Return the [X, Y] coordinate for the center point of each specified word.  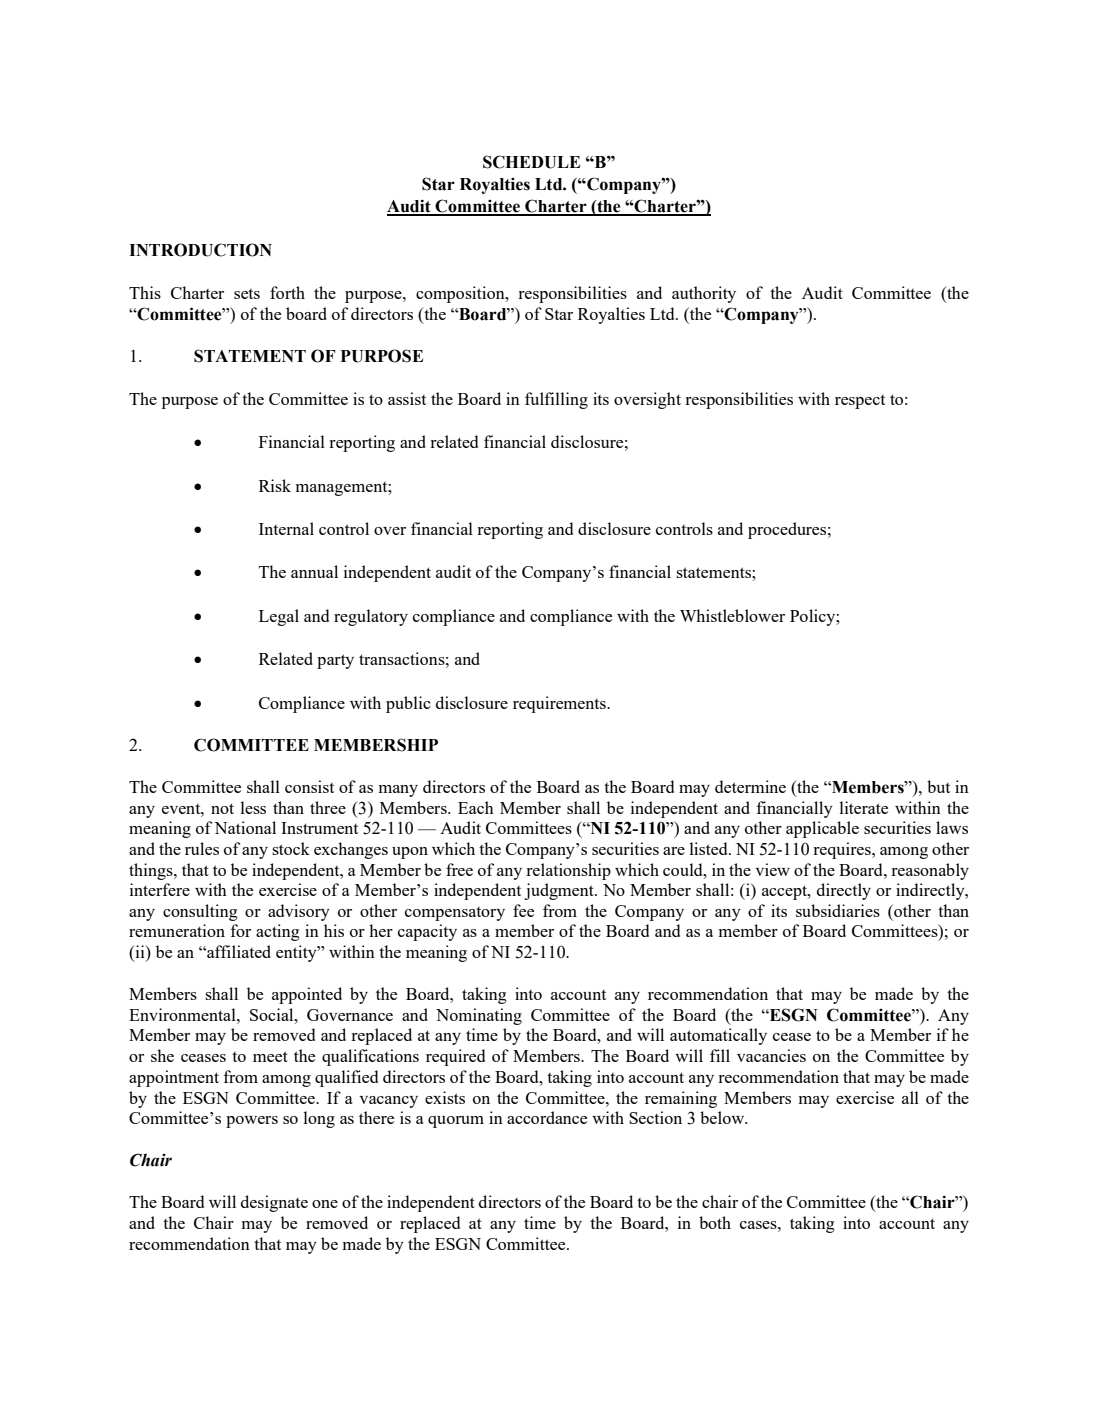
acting [278, 932]
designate [274, 1203]
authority [704, 294]
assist [407, 398]
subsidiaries [838, 910]
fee [523, 910]
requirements [560, 704]
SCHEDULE [531, 162]
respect [860, 402]
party [335, 661]
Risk [275, 485]
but [938, 786]
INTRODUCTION [200, 250]
